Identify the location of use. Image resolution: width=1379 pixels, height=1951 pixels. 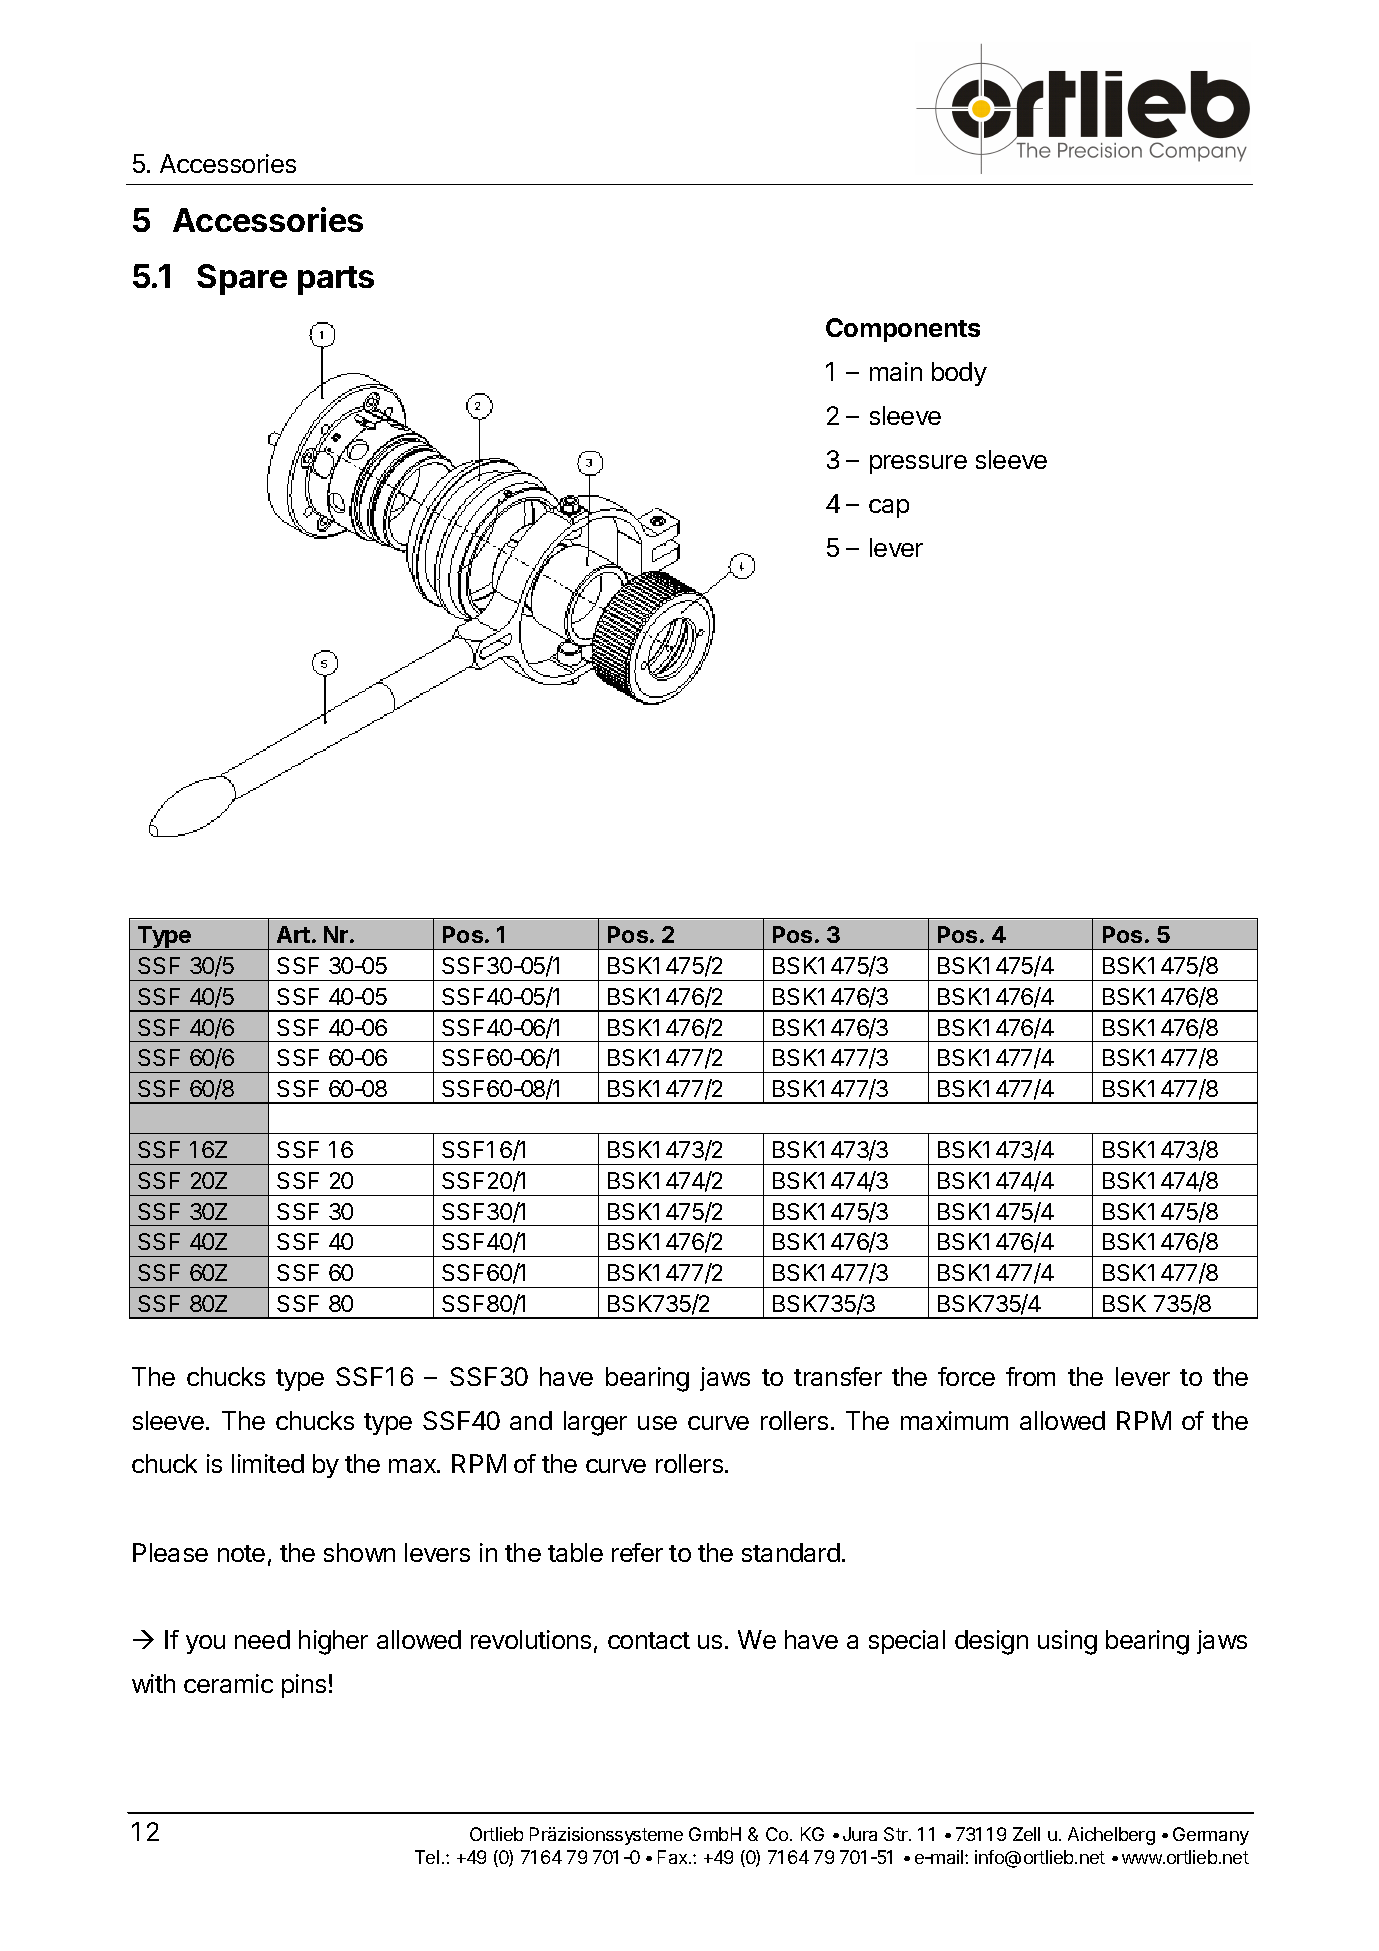
(657, 1423).
